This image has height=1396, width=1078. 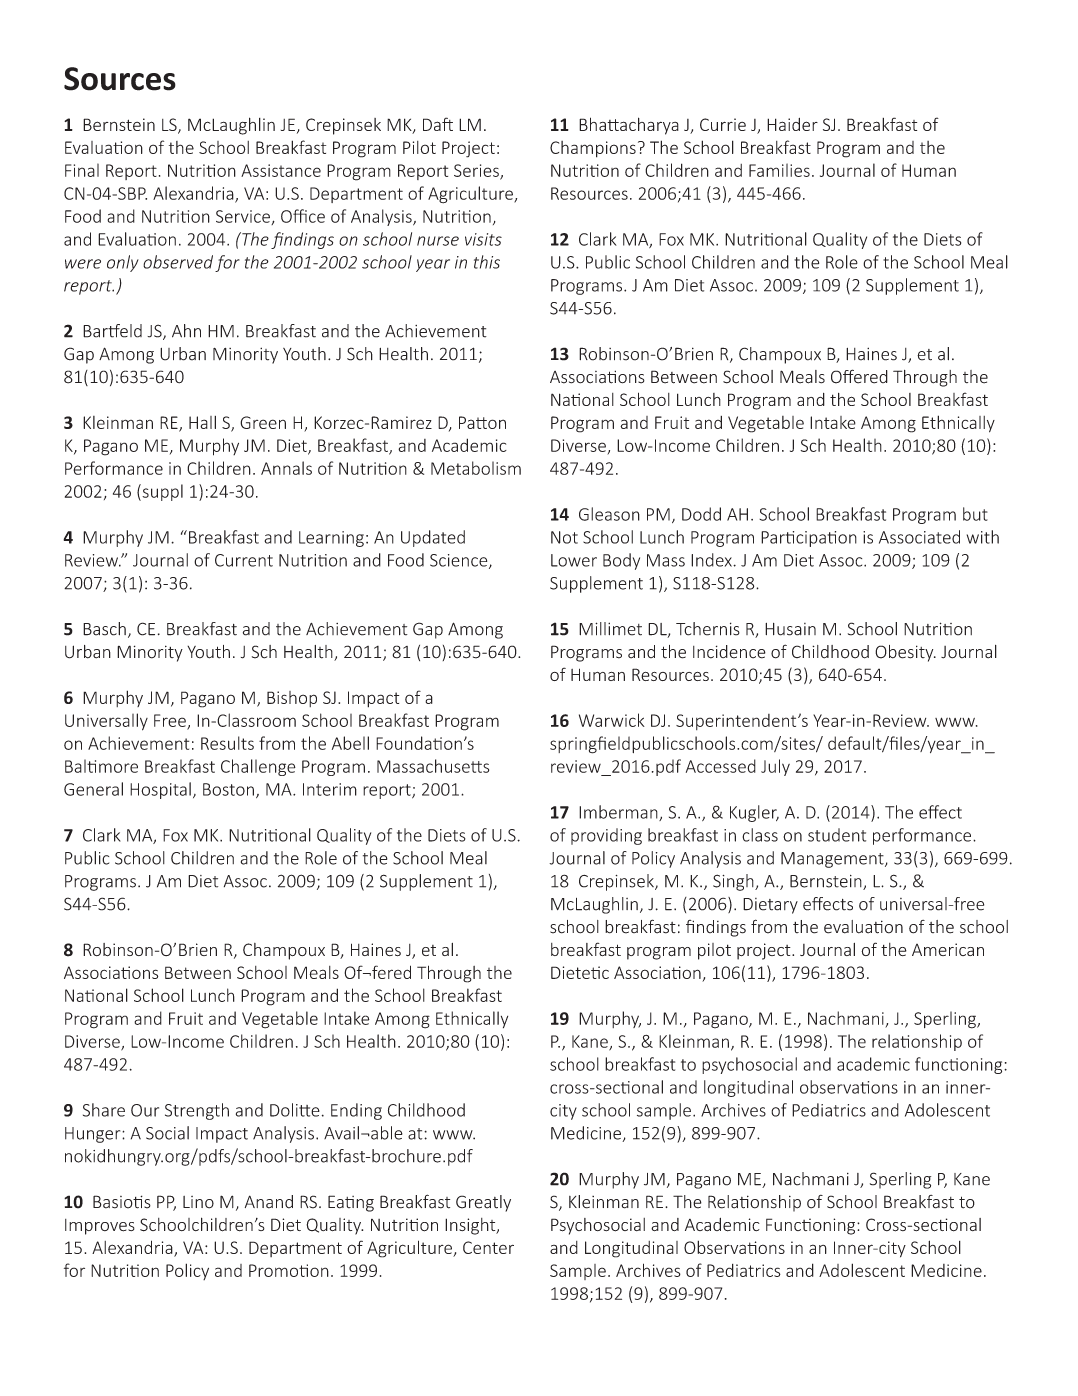 I want to click on Families, so click(x=779, y=170).
